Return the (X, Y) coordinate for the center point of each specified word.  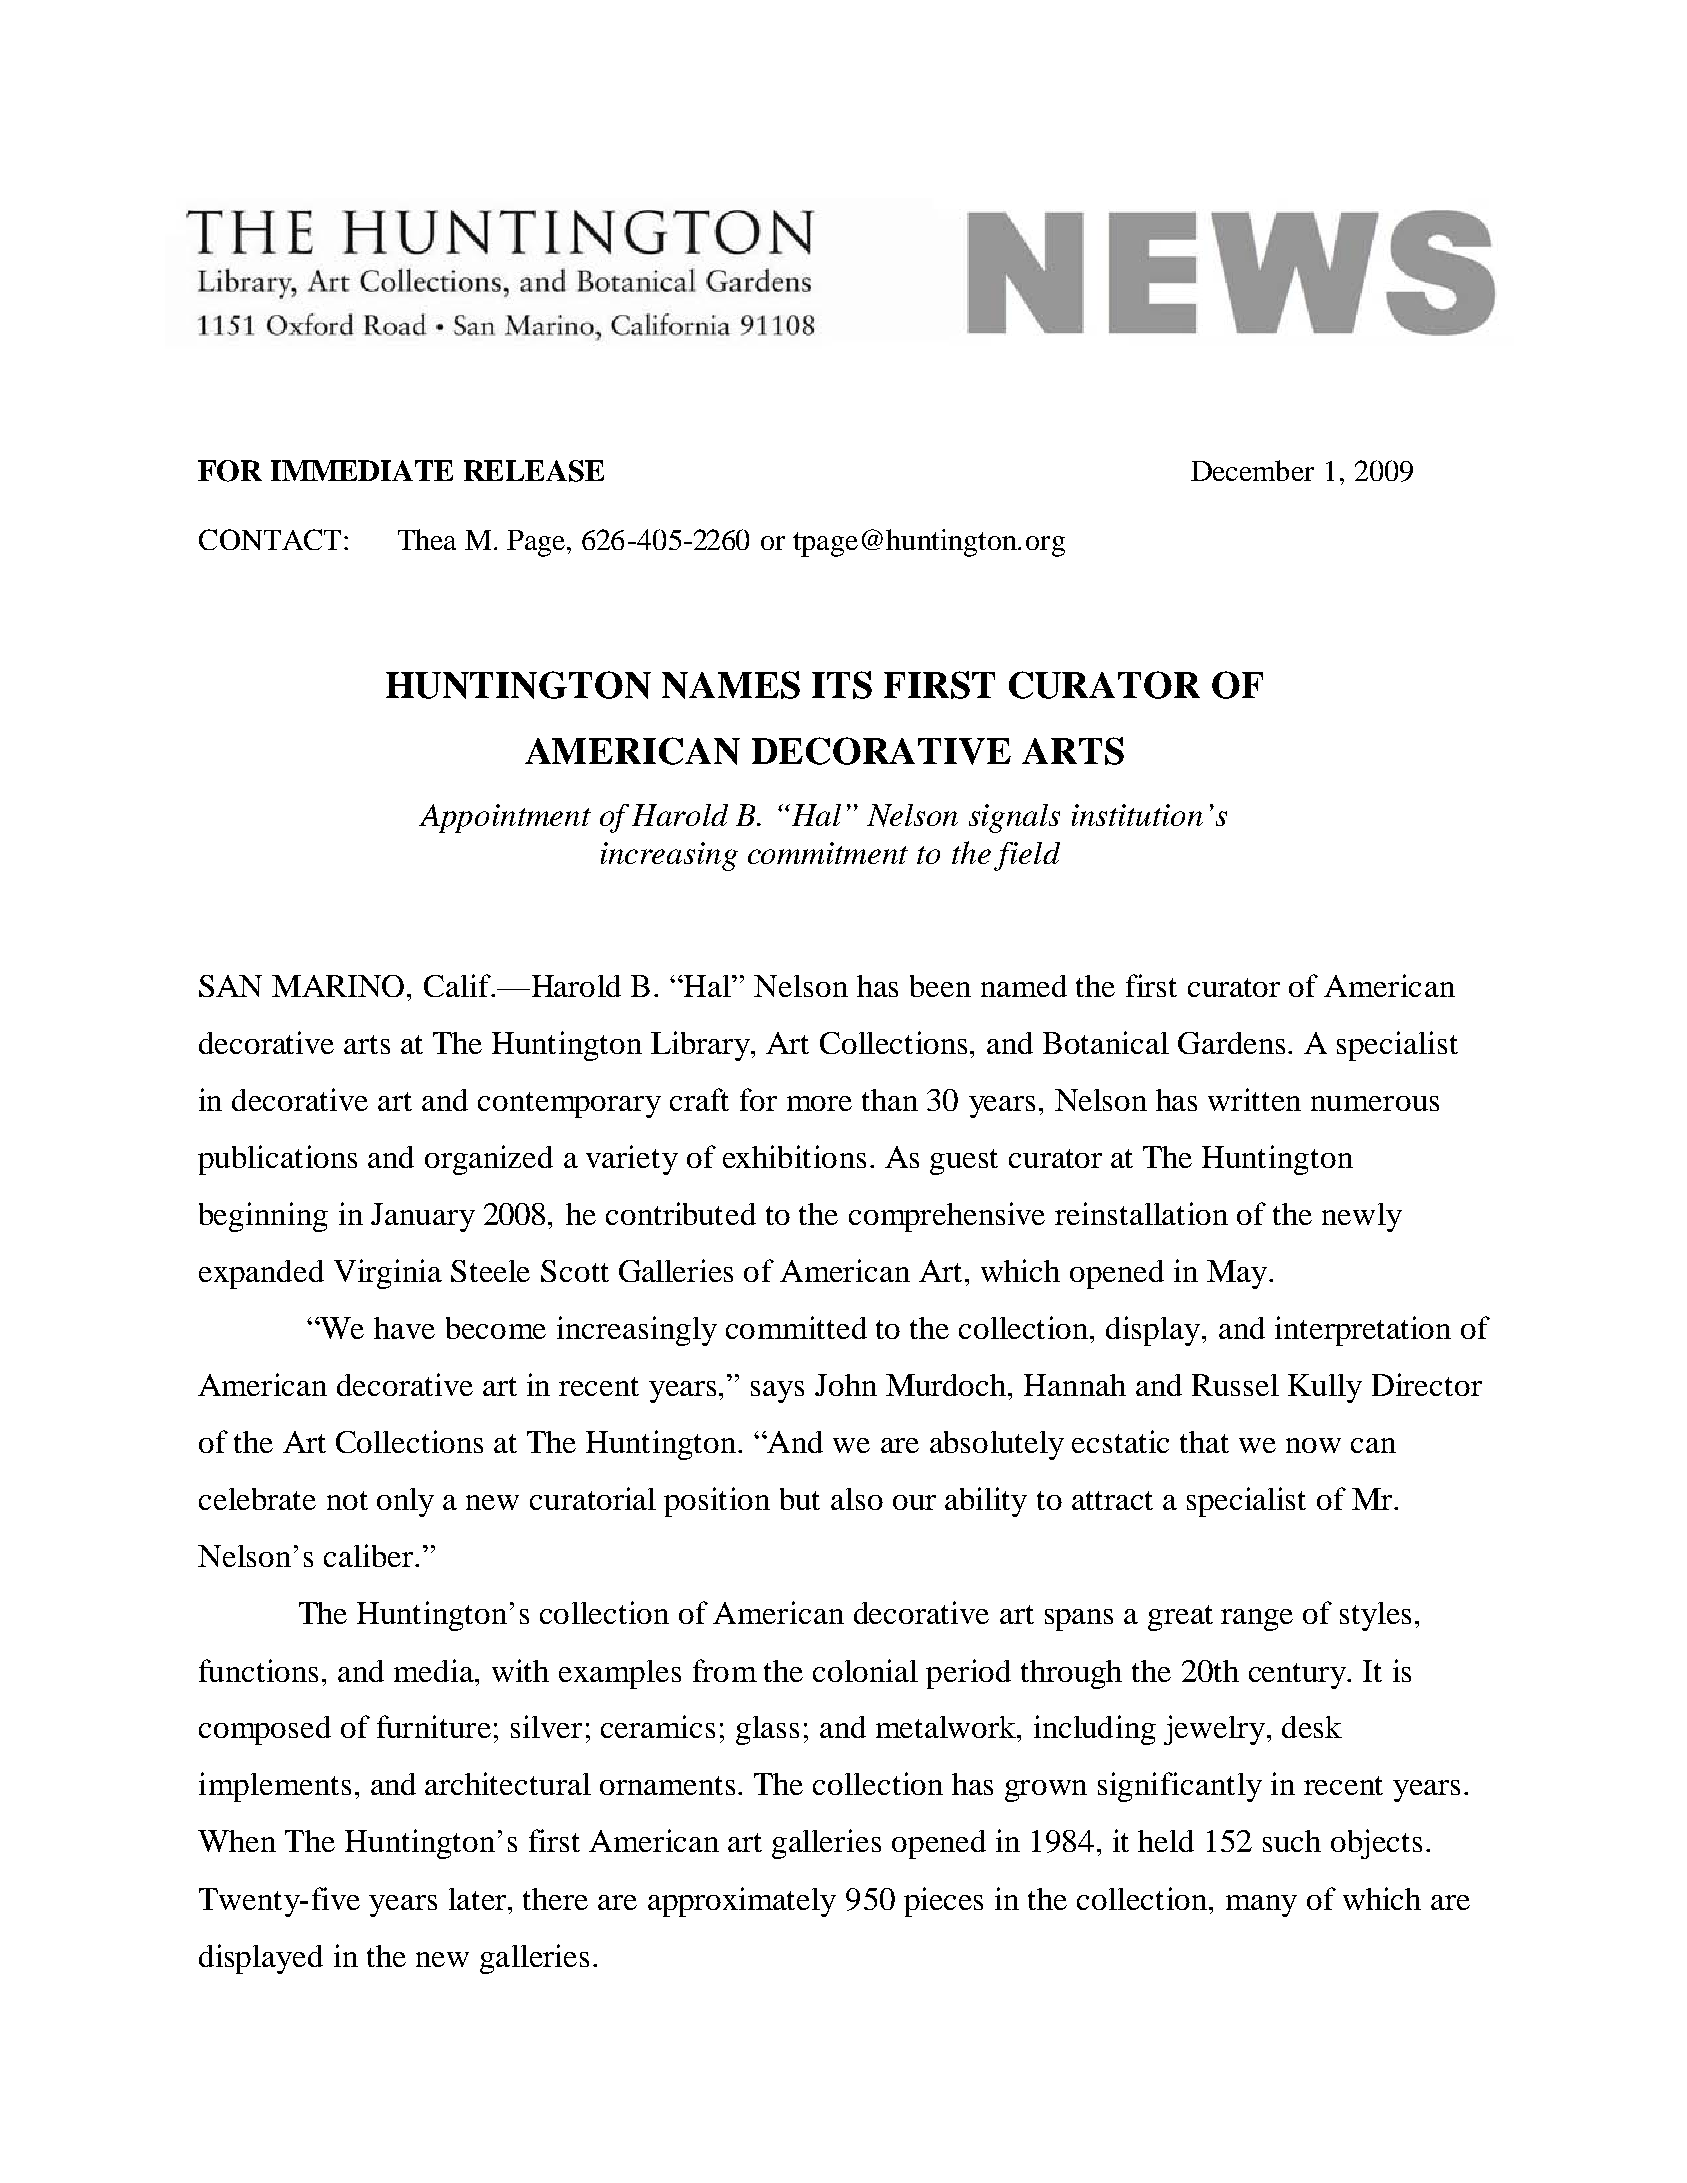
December (1252, 470)
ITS (842, 685)
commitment (828, 853)
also (857, 1499)
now (1313, 1445)
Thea (427, 539)
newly (1362, 1217)
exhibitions (794, 1156)
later (479, 1899)
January (423, 1217)
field (1027, 856)
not (347, 1500)
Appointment (505, 818)
